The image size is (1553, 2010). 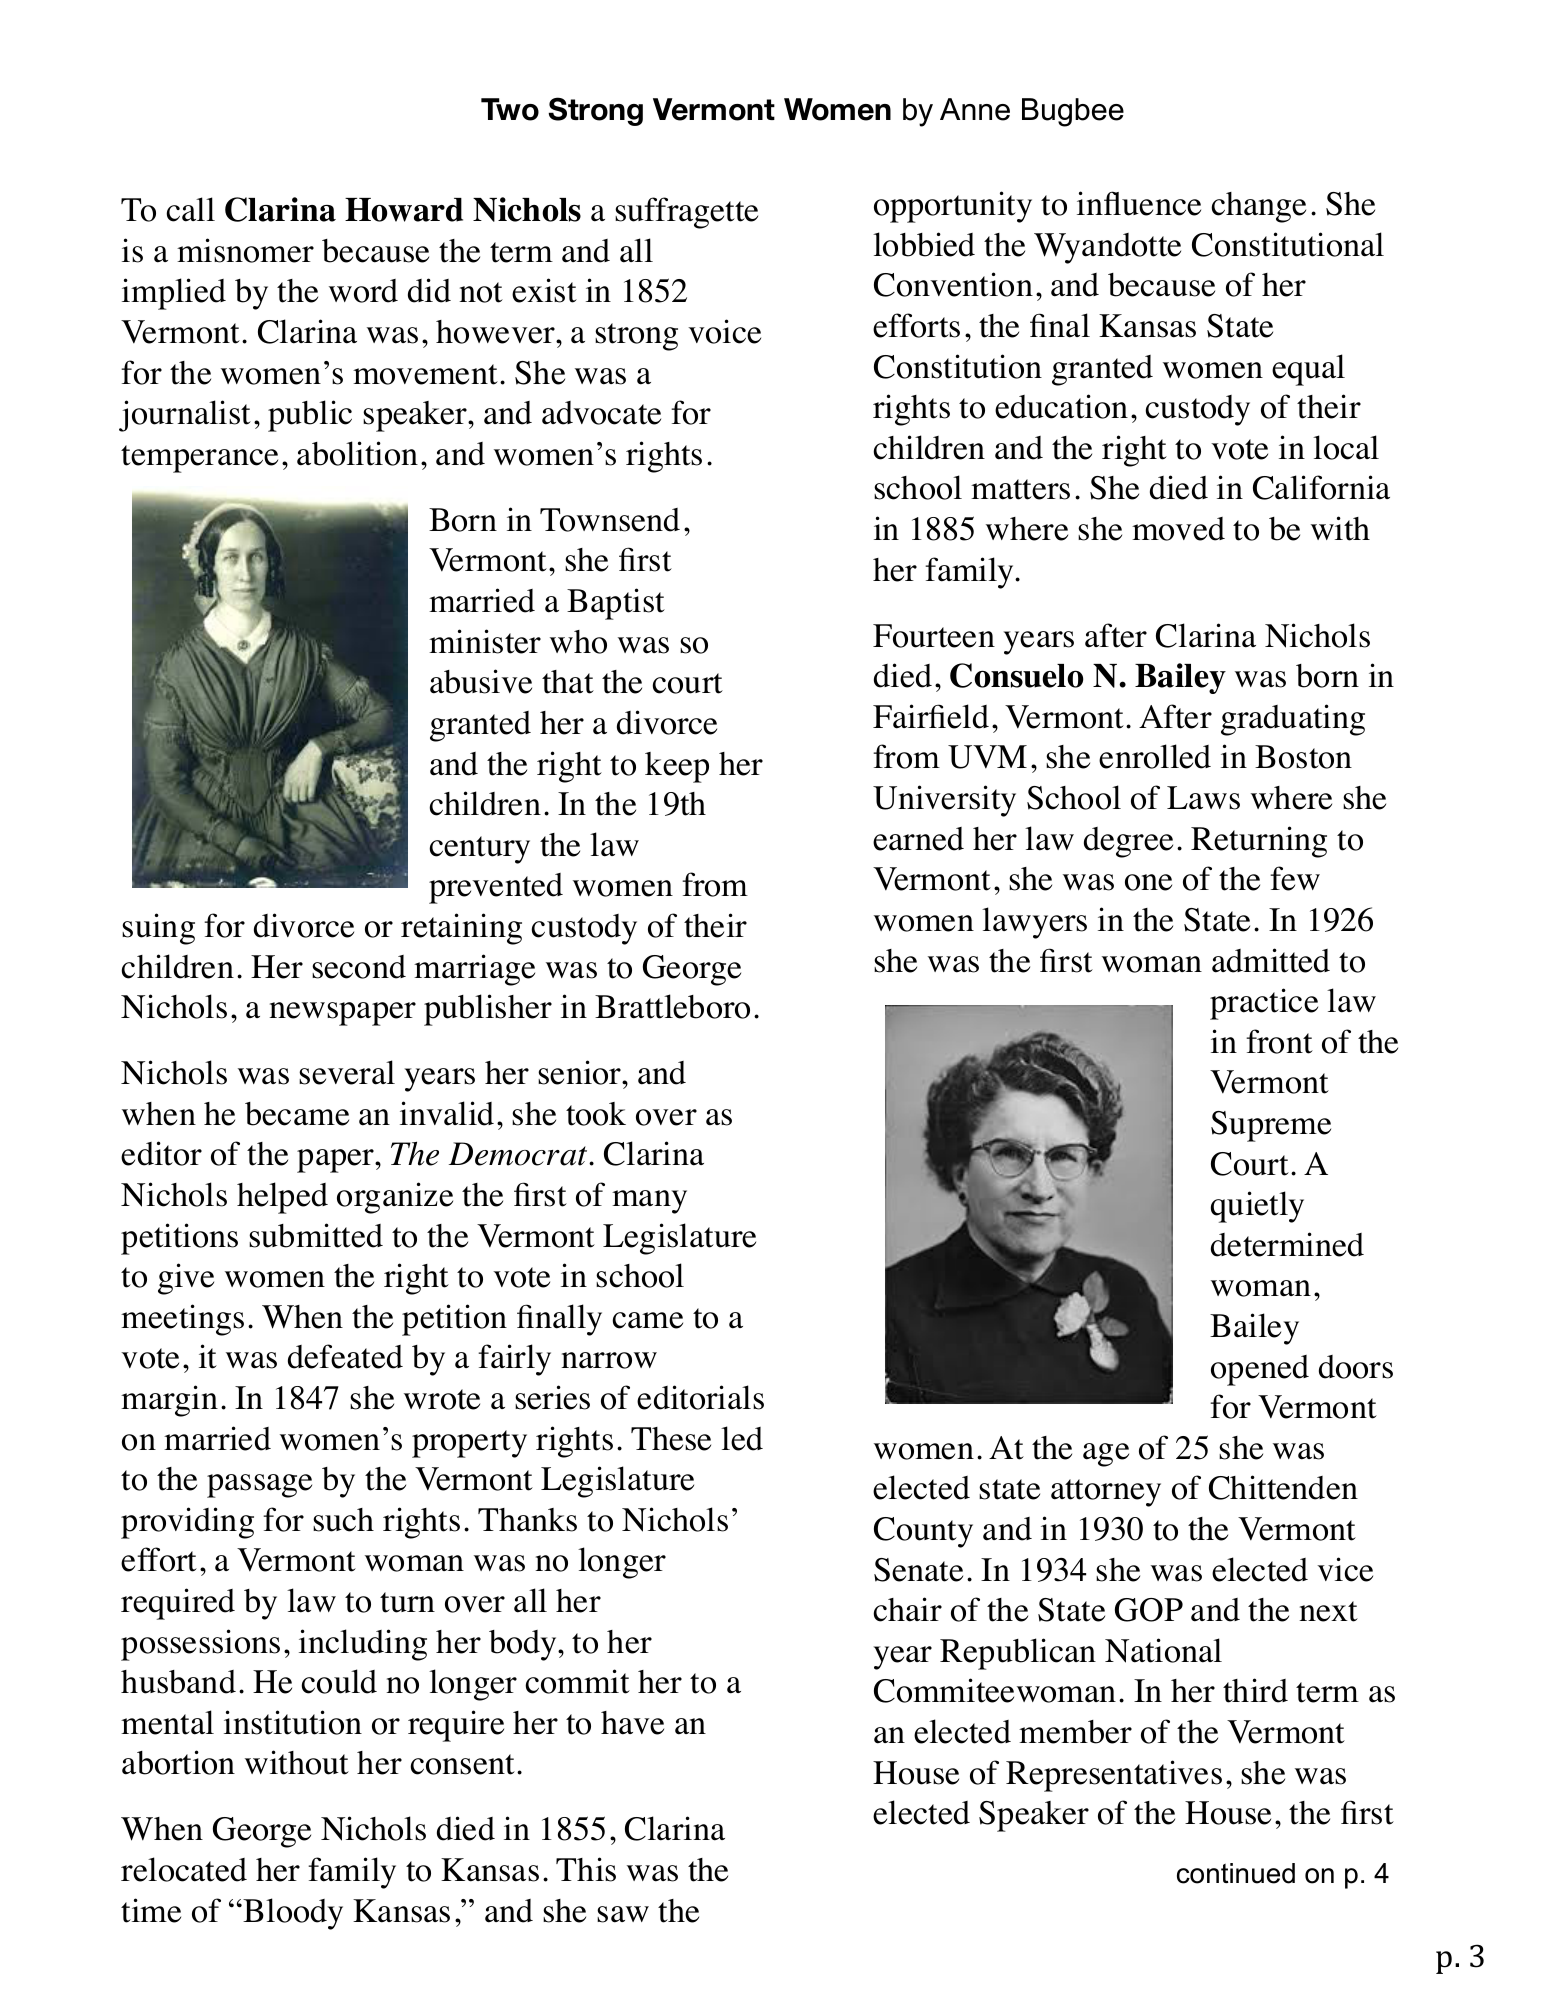 What do you see at coordinates (190, 209) in the document?
I see `call` at bounding box center [190, 209].
